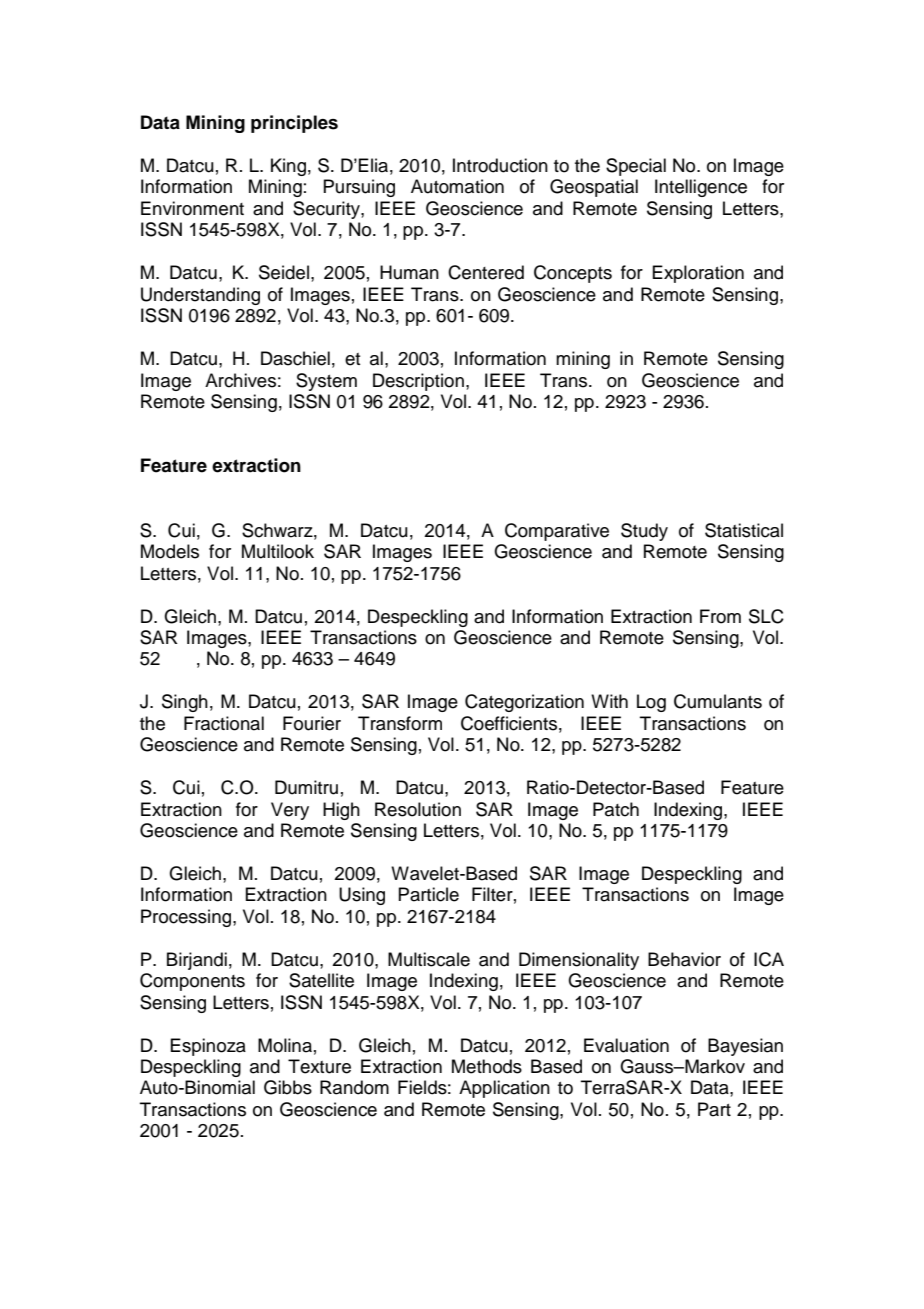 The image size is (924, 1309). What do you see at coordinates (557, 532) in the screenshot?
I see `Comparative` at bounding box center [557, 532].
